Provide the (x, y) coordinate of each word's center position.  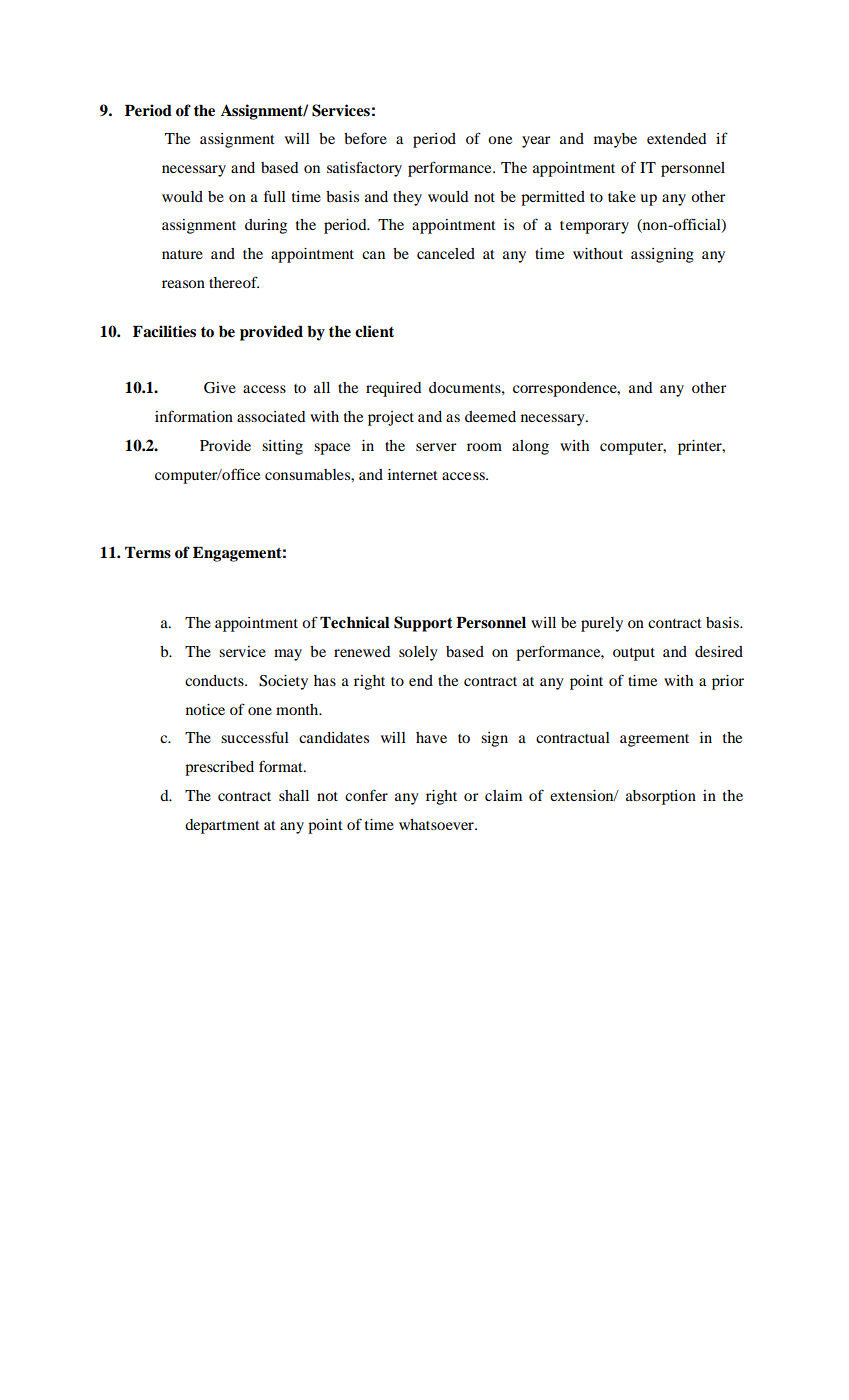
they (407, 198)
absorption (661, 797)
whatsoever (437, 824)
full (275, 196)
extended (677, 138)
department (222, 826)
